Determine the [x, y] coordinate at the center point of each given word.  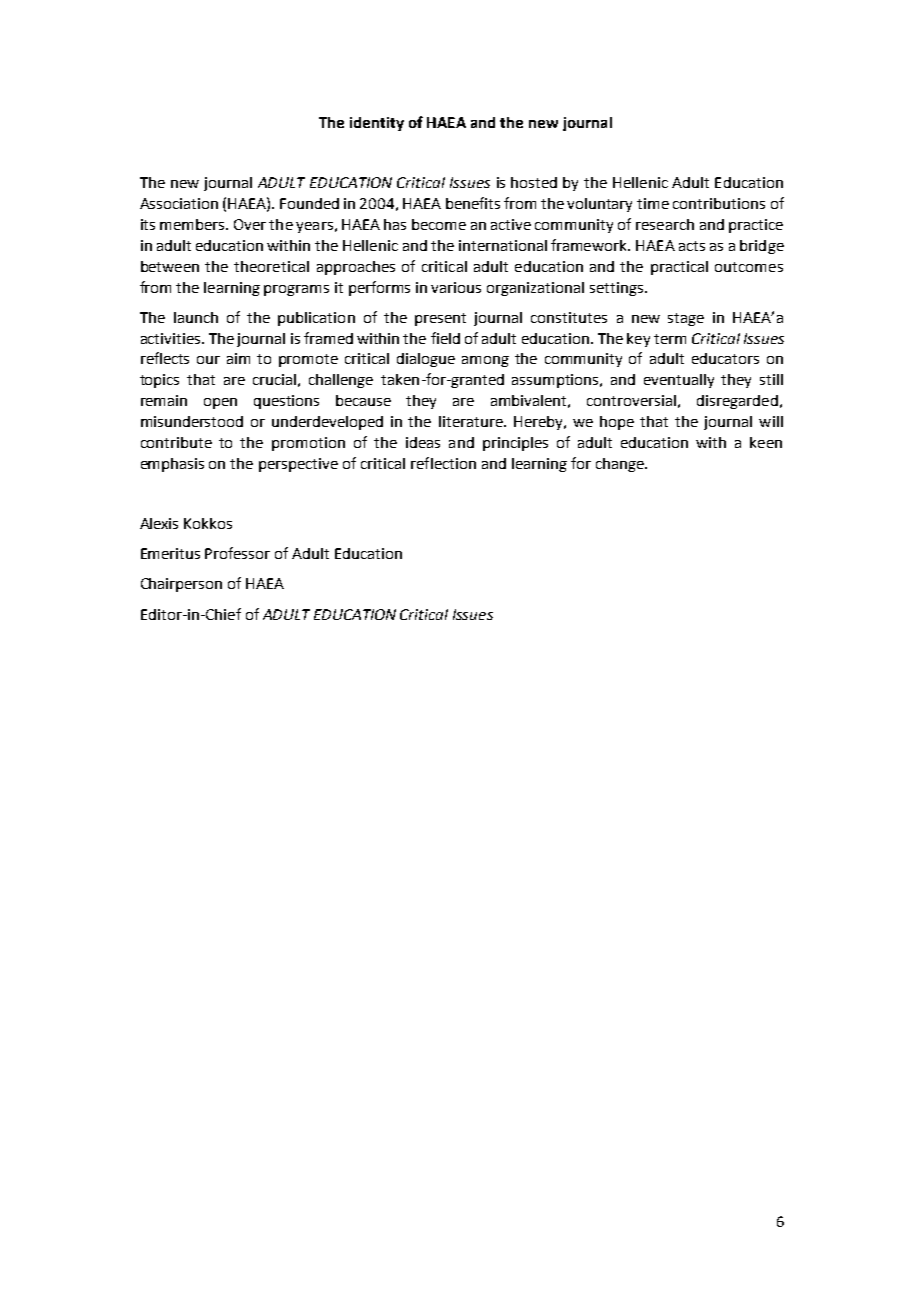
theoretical [271, 266]
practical [679, 268]
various [456, 287]
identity [377, 124]
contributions [719, 203]
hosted [534, 182]
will [771, 421]
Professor [237, 553]
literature [472, 421]
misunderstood [192, 421]
